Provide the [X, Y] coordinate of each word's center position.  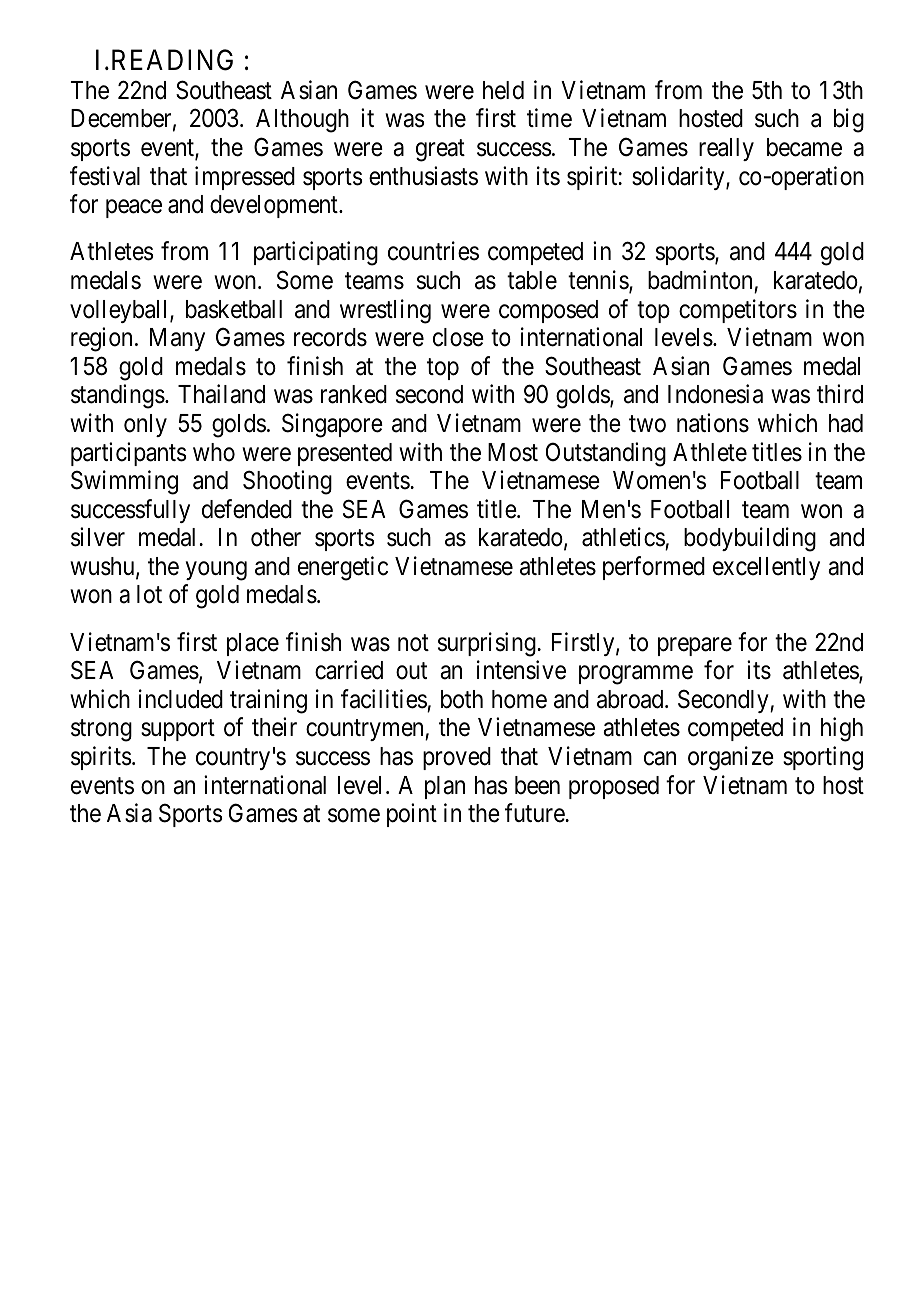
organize [731, 758]
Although [302, 121]
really [726, 149]
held [503, 90]
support [178, 730]
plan [445, 787]
